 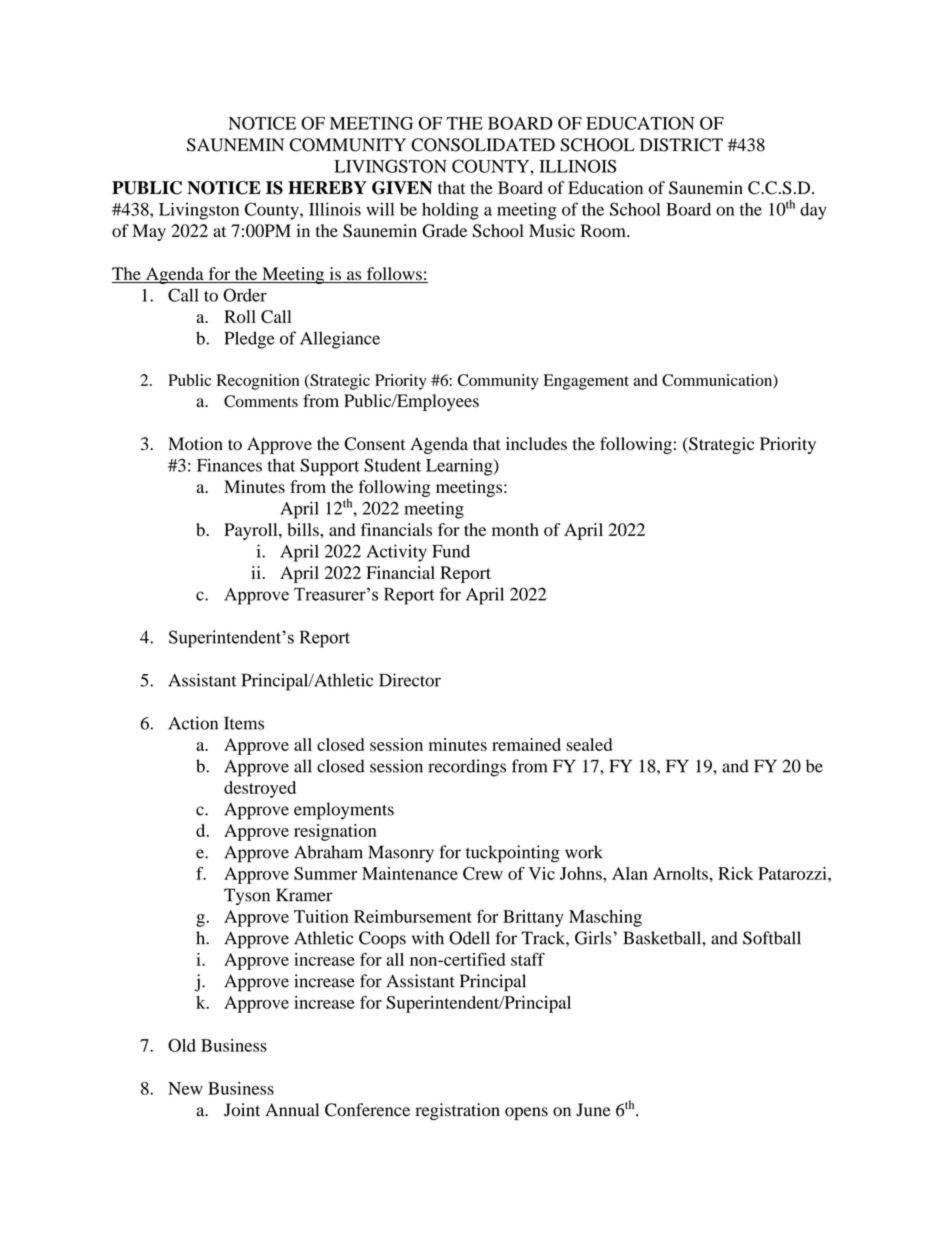 I want to click on Crew, so click(x=483, y=873).
